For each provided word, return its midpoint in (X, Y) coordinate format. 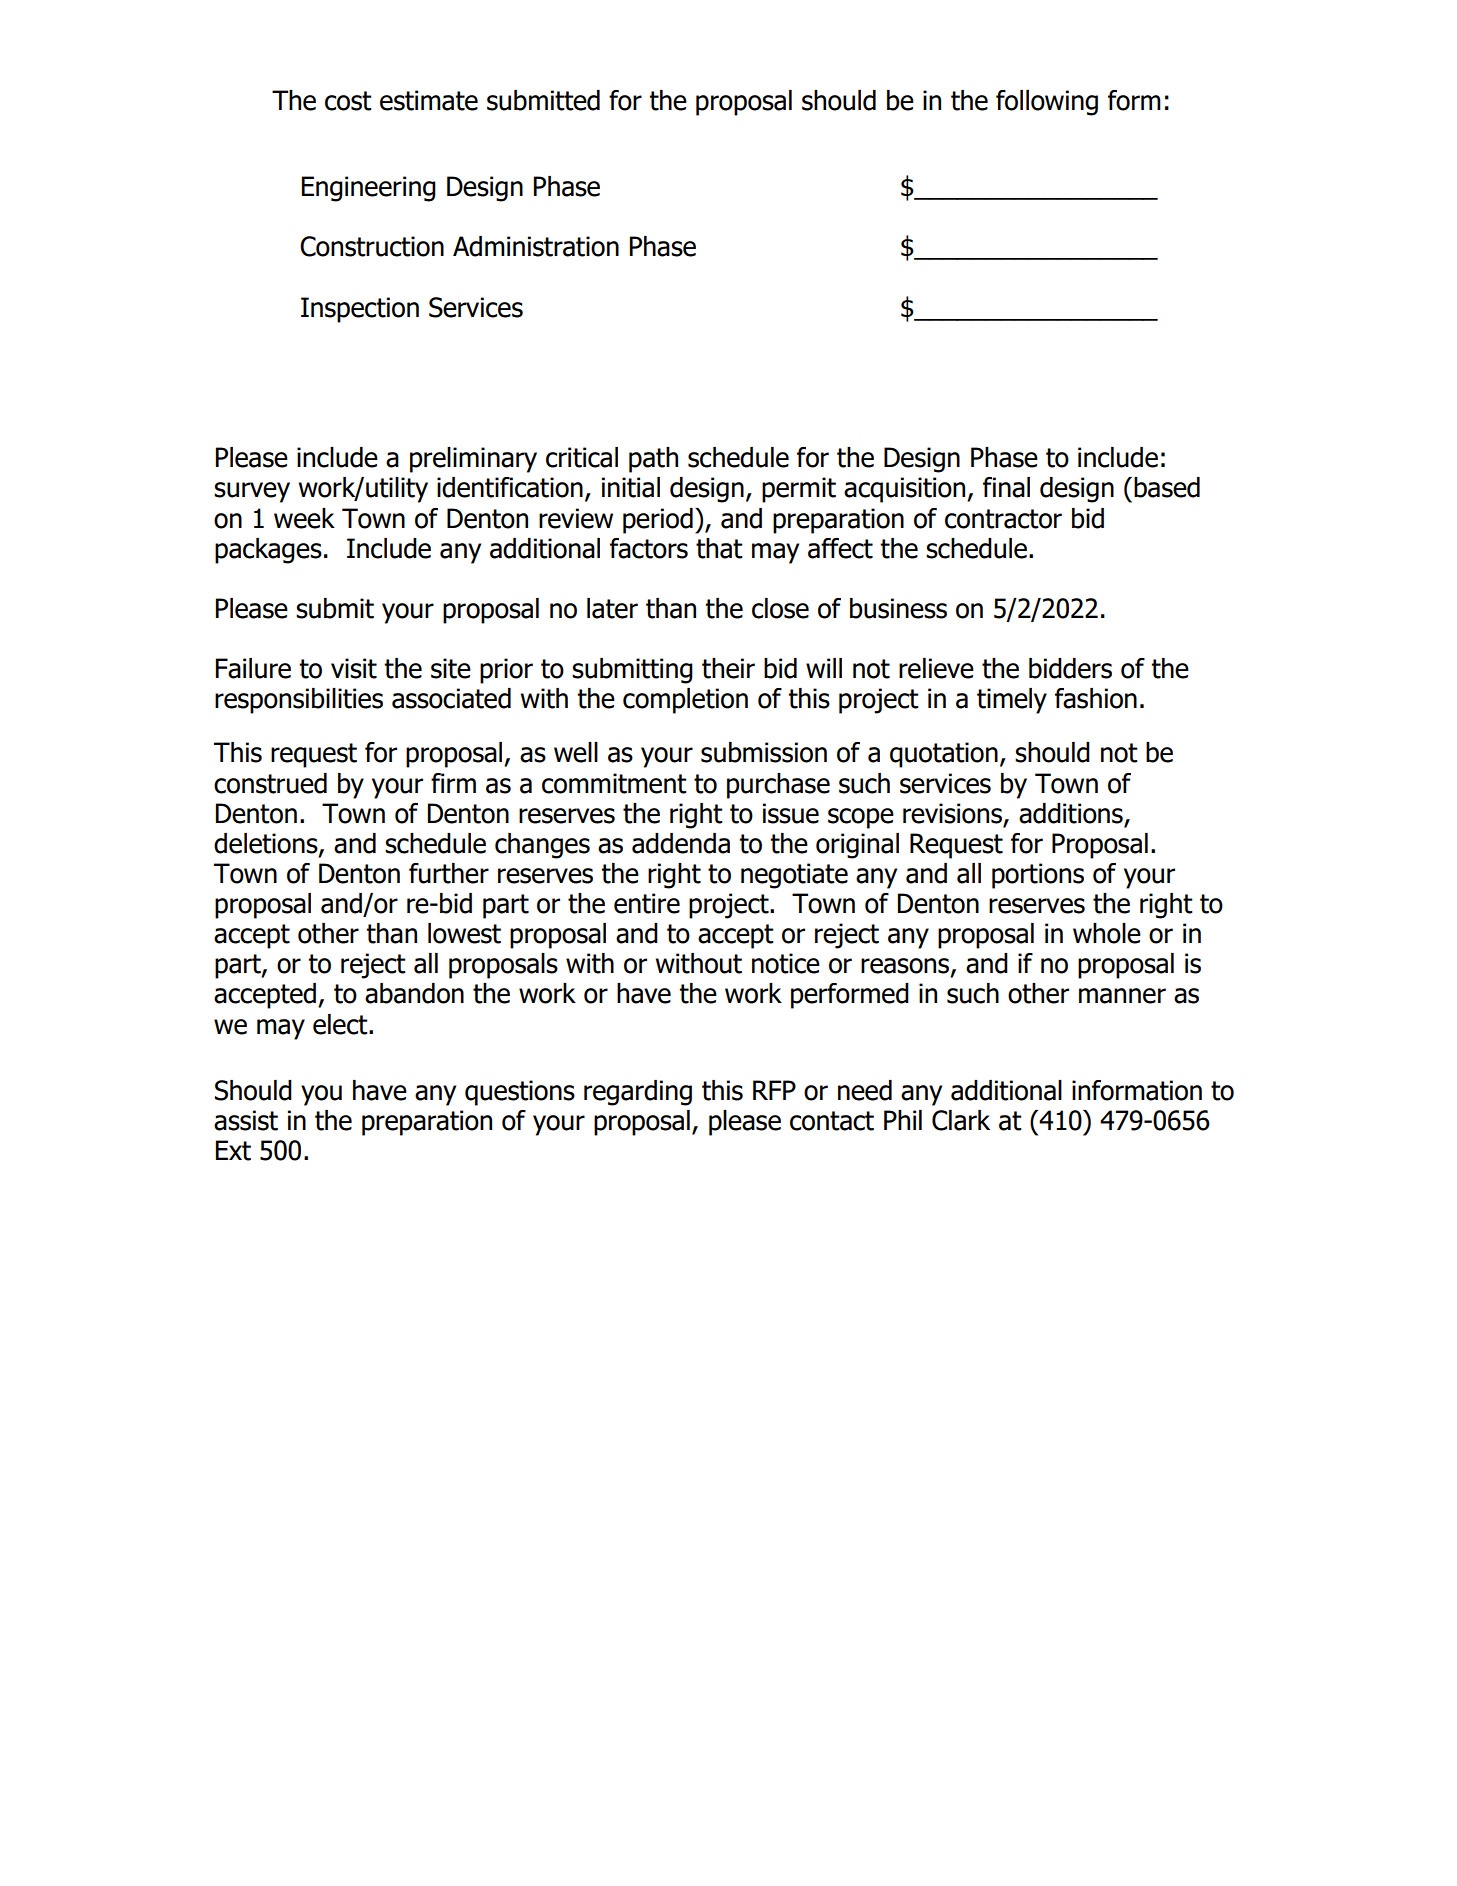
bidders (1070, 668)
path (653, 460)
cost (348, 101)
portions (1038, 876)
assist (246, 1120)
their (728, 668)
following (1047, 103)
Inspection (360, 310)
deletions (267, 844)
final (1006, 487)
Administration (536, 246)
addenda (681, 843)
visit (354, 668)
